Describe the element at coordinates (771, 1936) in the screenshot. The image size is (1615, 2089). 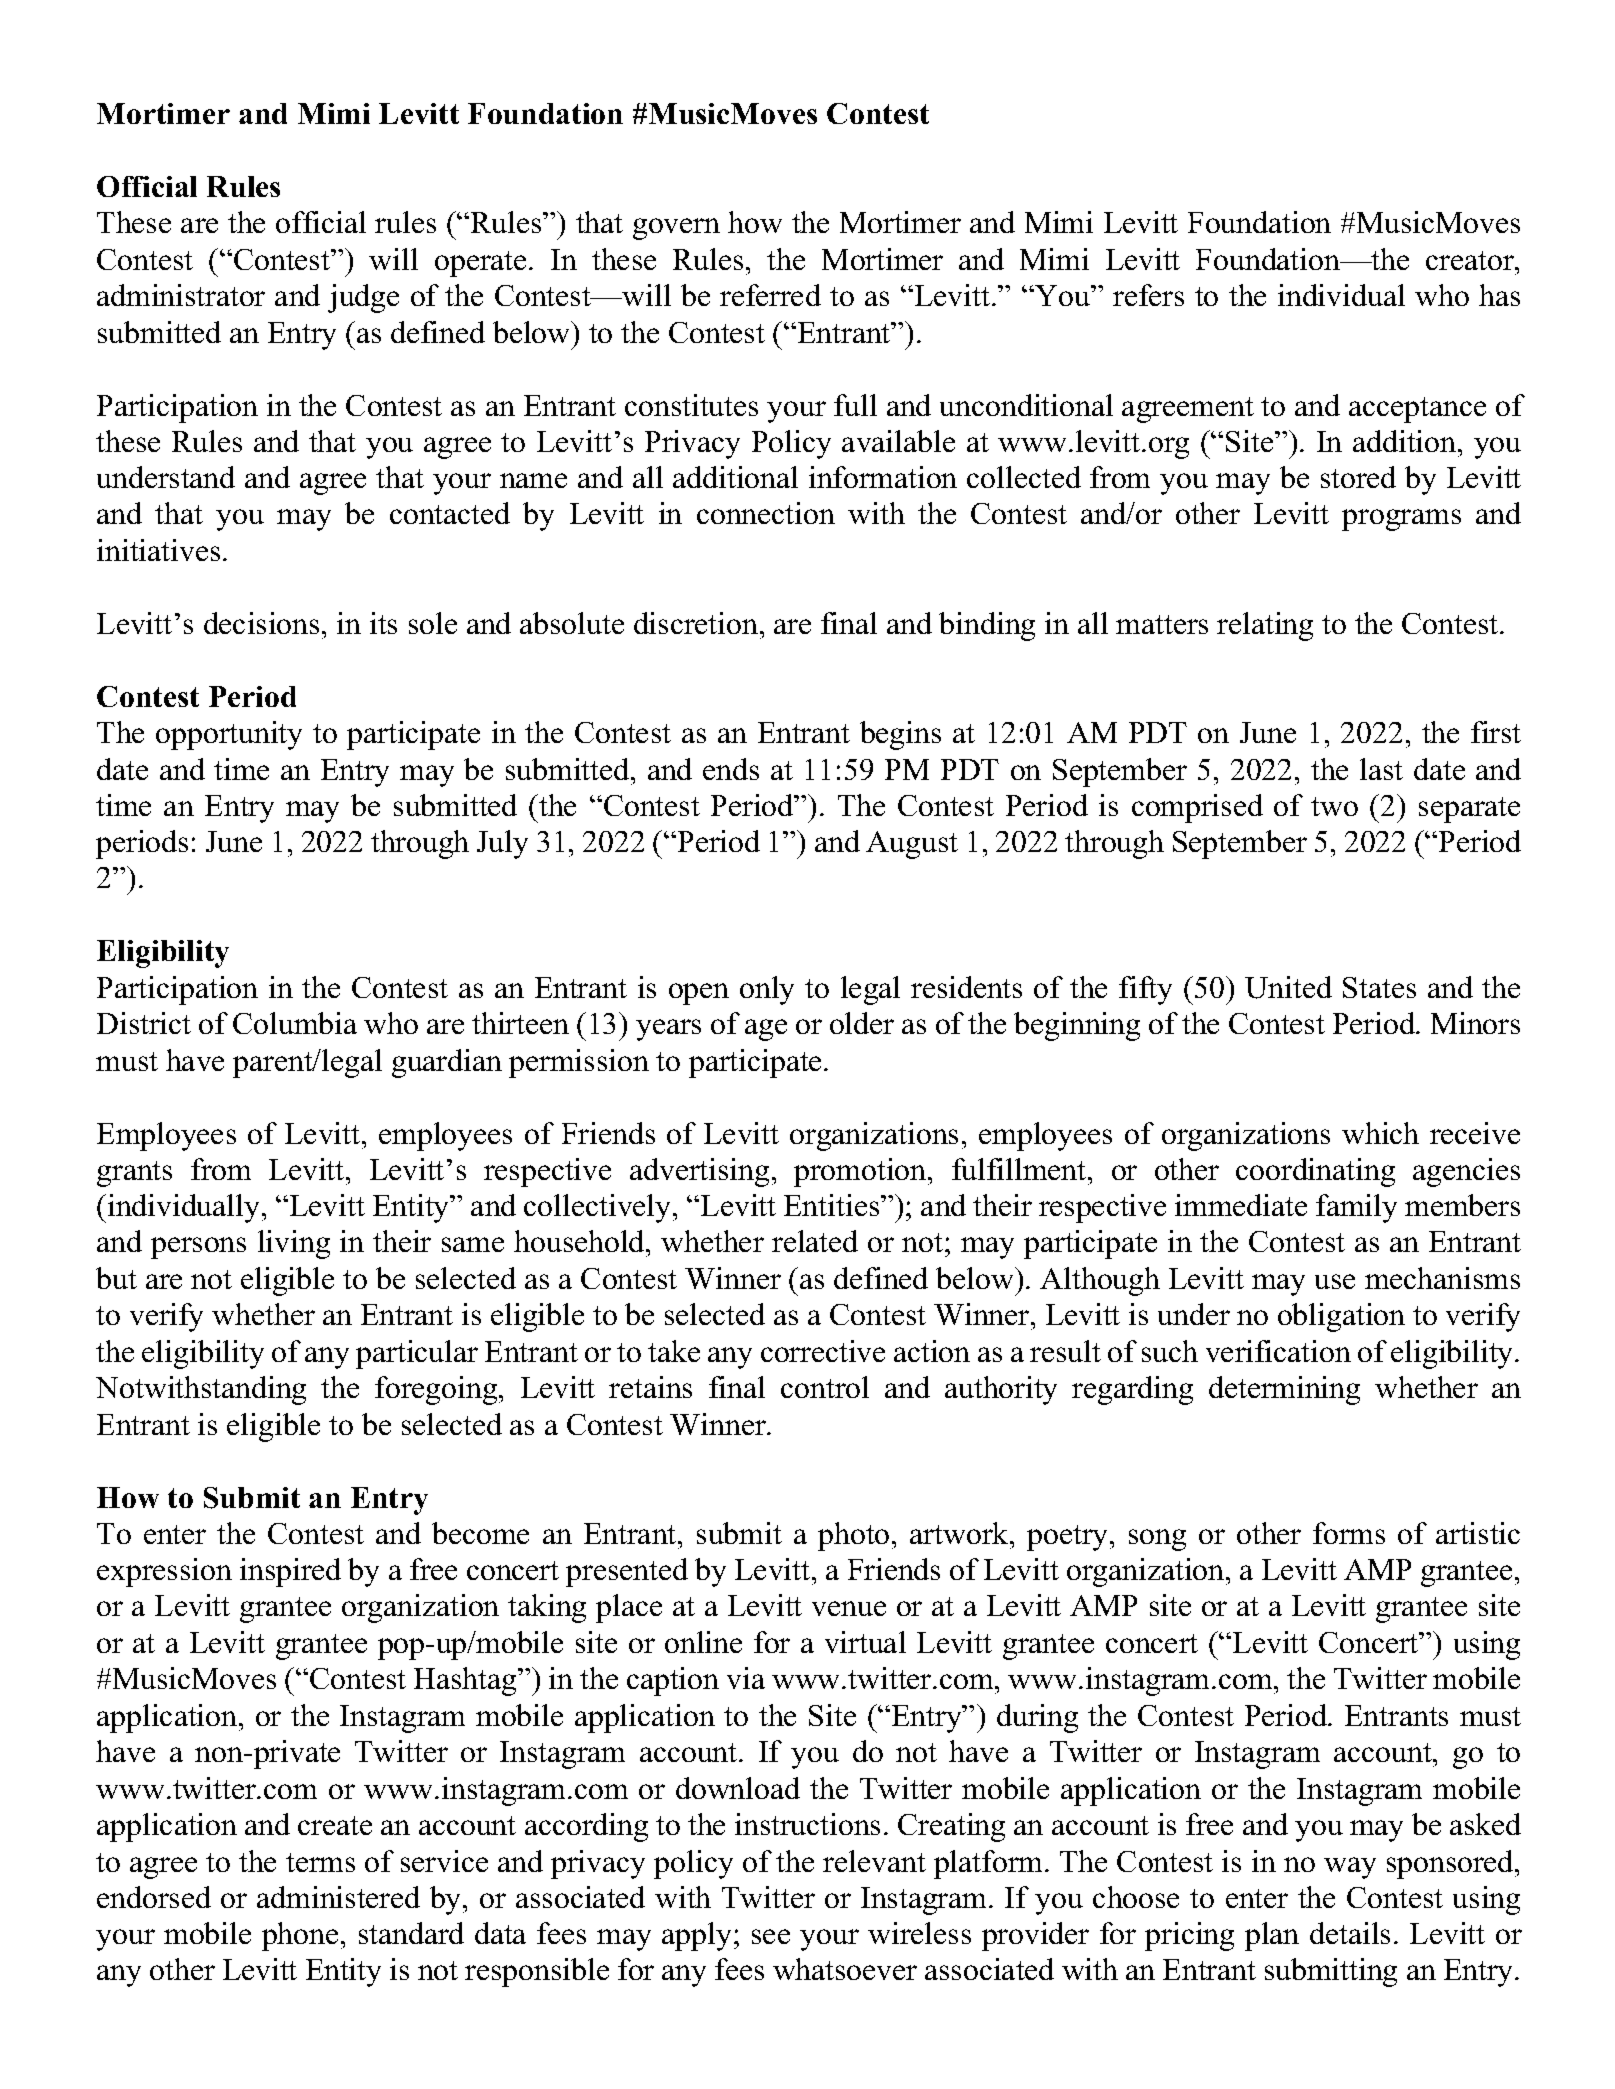
I see `see` at that location.
